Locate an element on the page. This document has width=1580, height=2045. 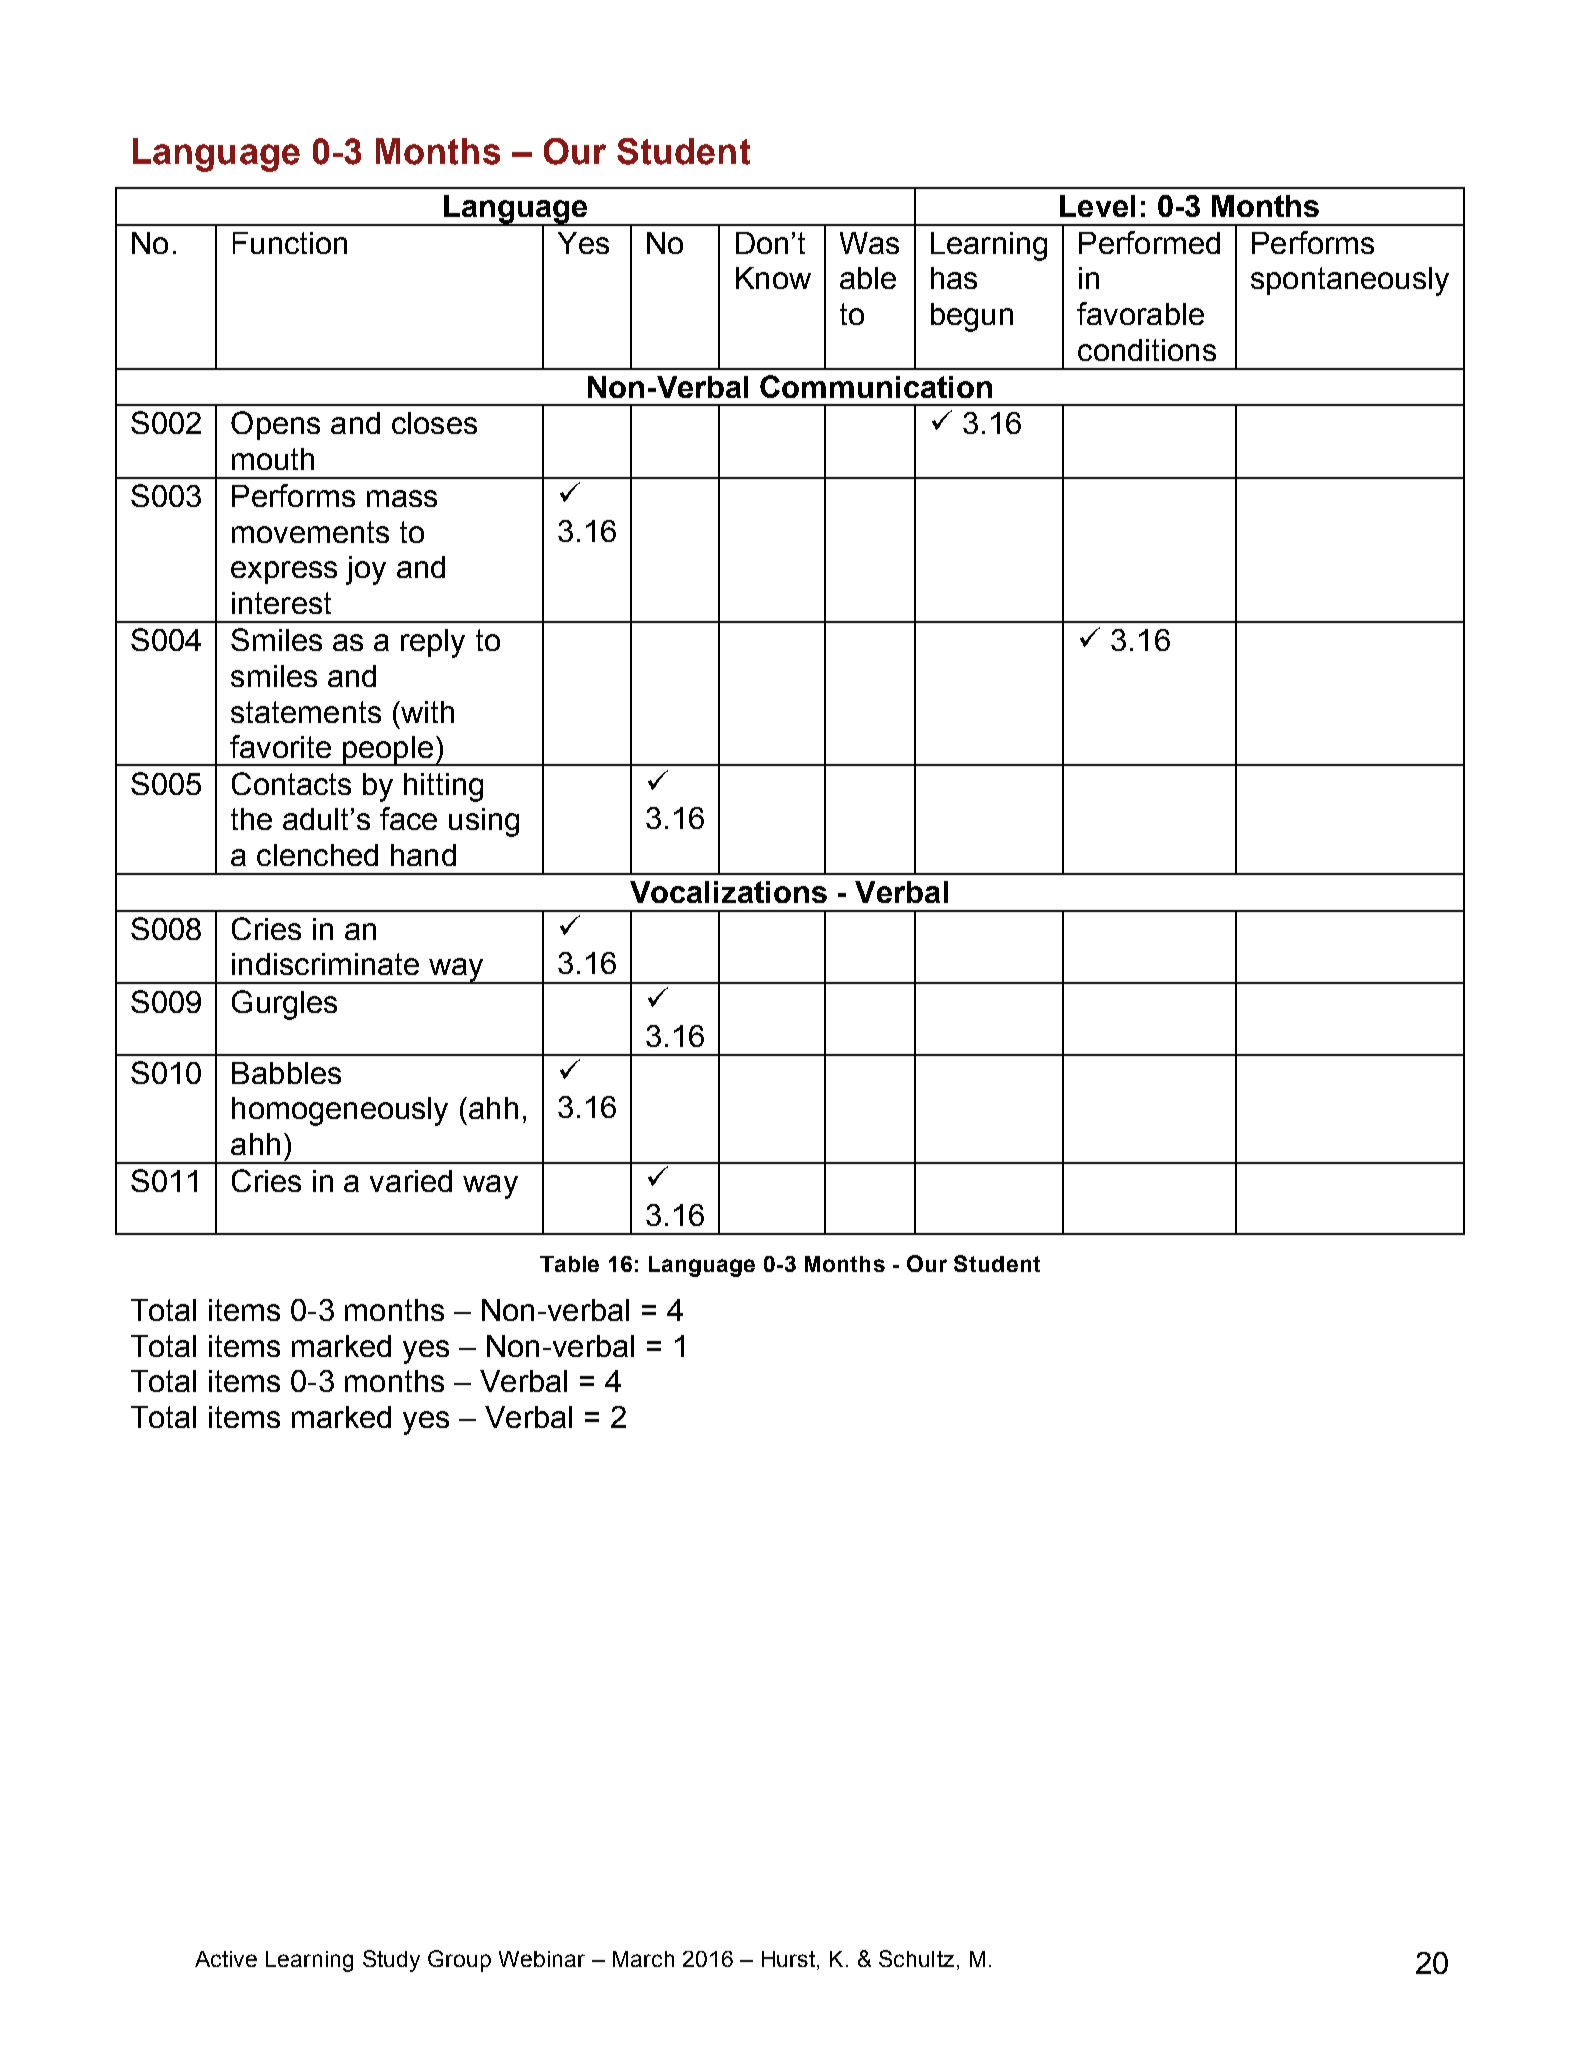
Study is located at coordinates (391, 1961).
